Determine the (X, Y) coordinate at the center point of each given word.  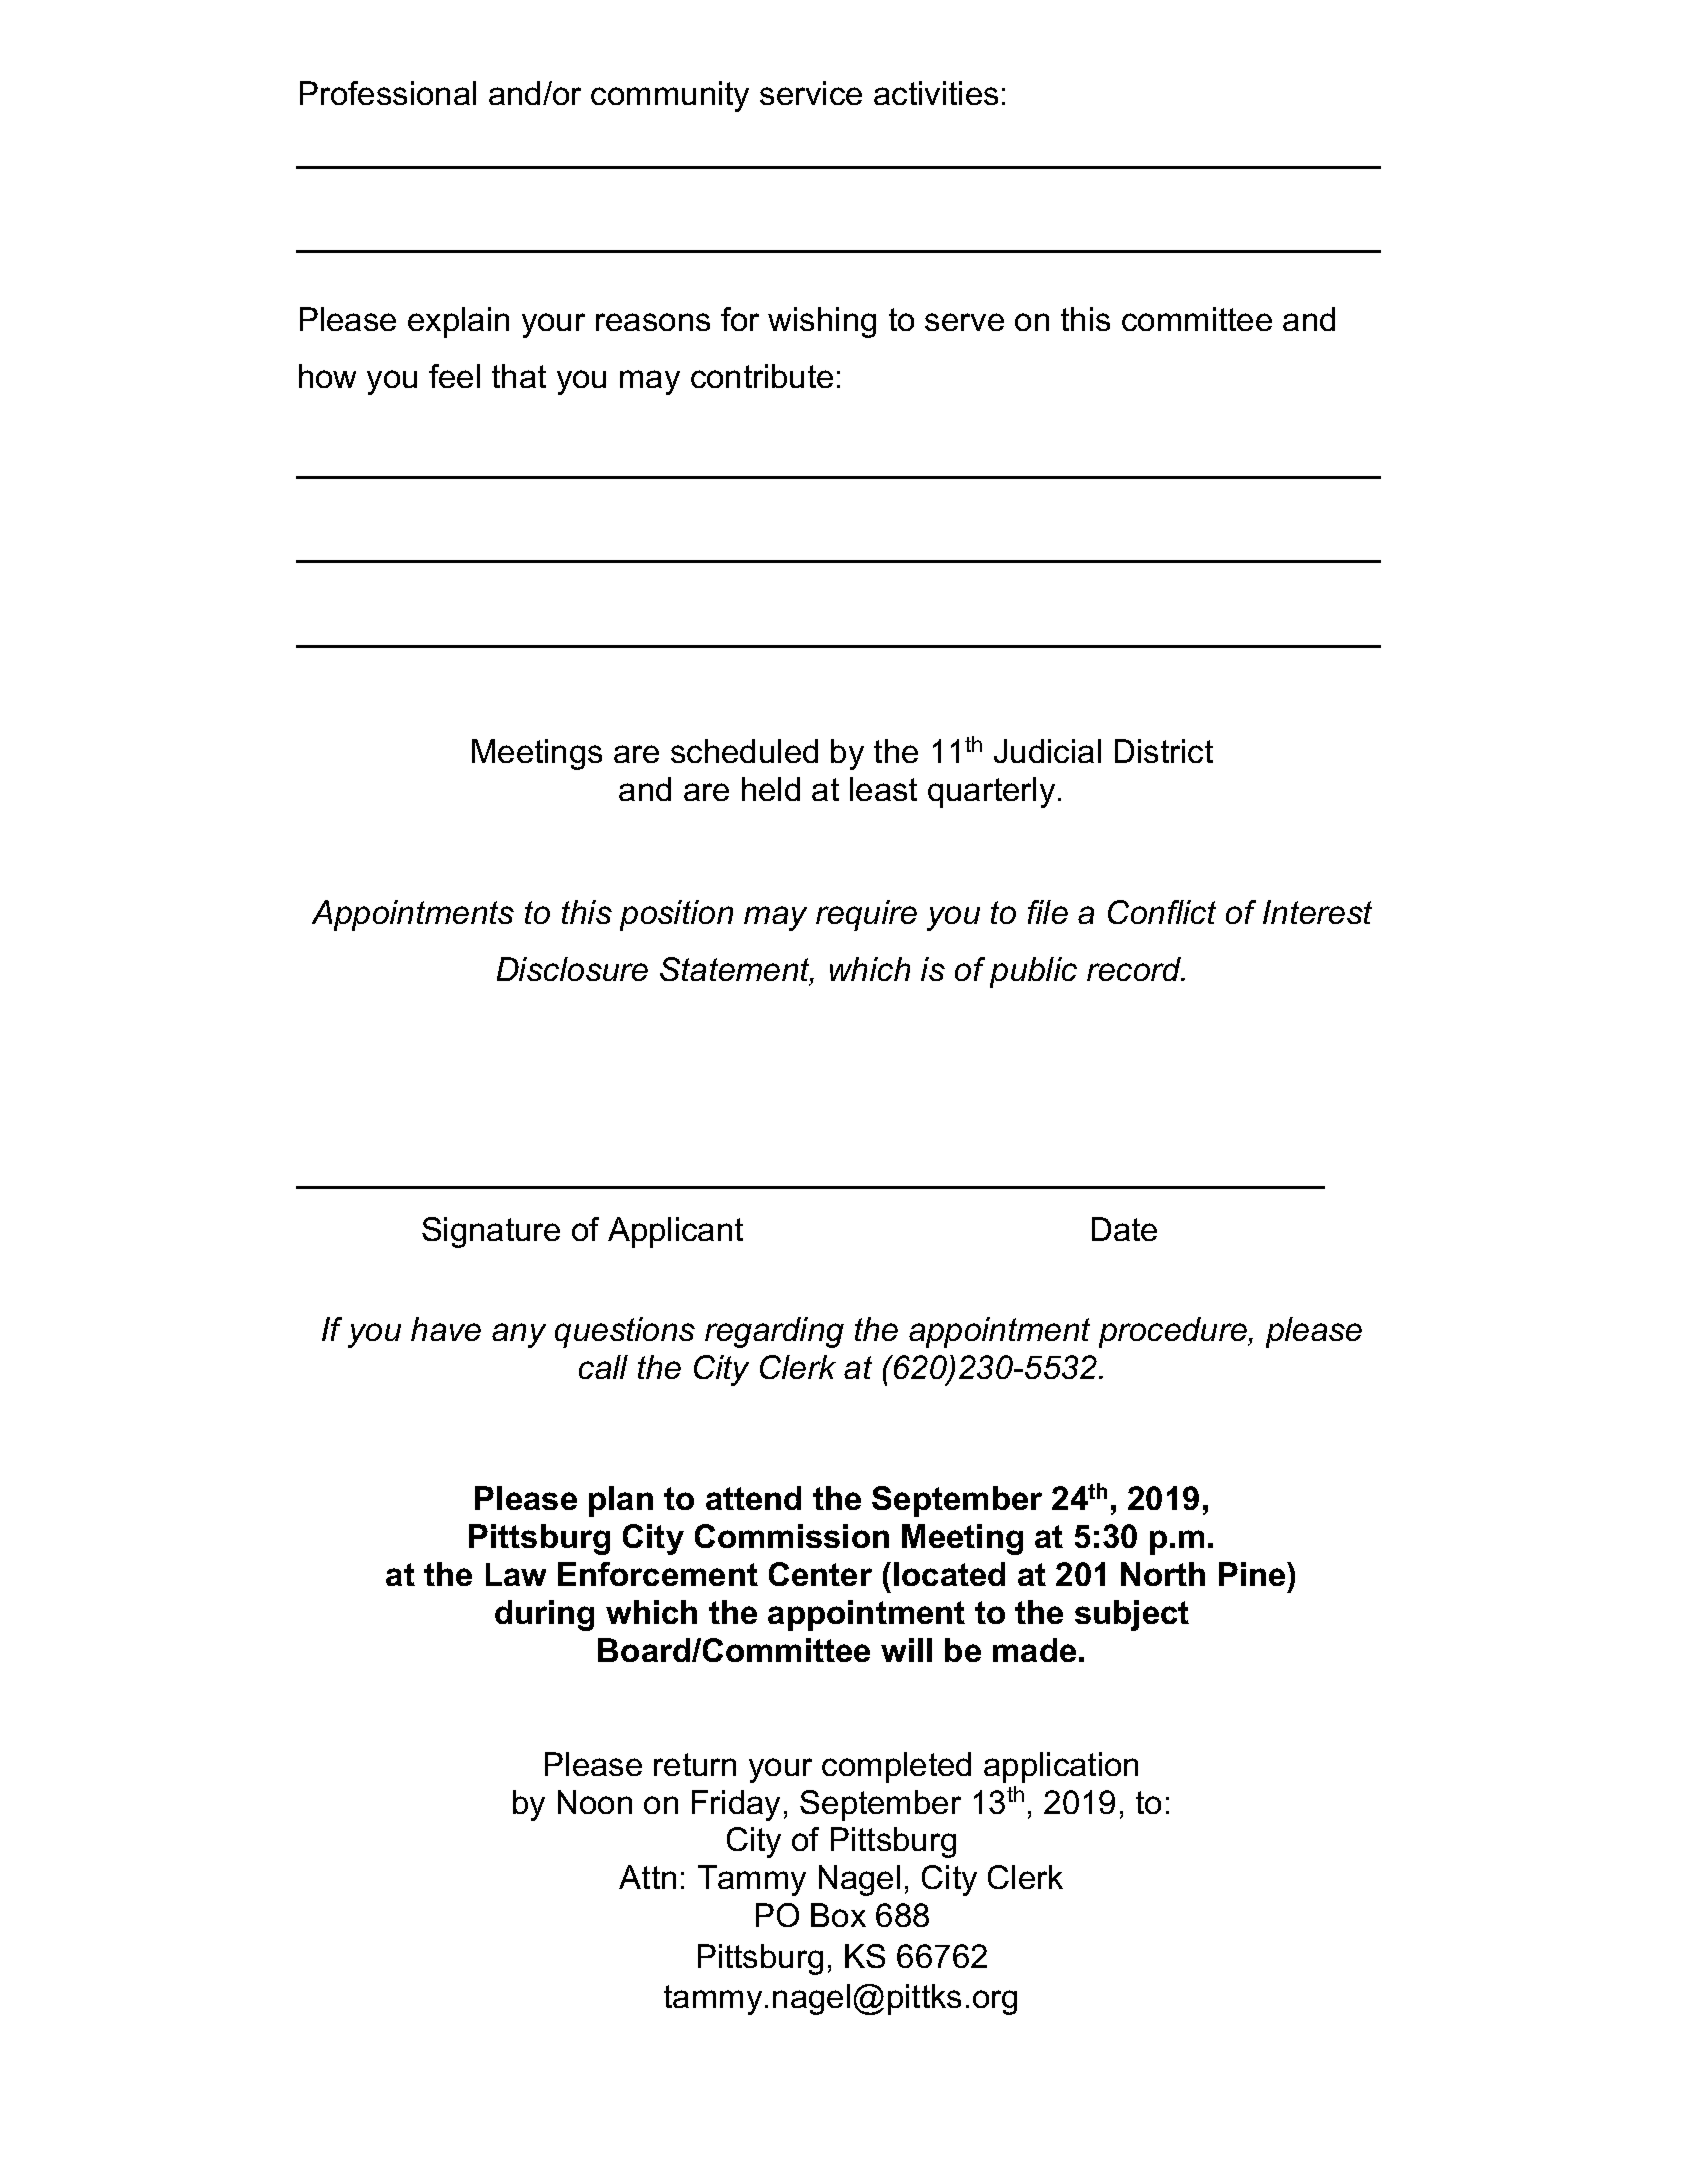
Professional (388, 93)
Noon (595, 1802)
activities (936, 93)
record (1135, 969)
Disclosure (572, 969)
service (811, 93)
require (866, 915)
